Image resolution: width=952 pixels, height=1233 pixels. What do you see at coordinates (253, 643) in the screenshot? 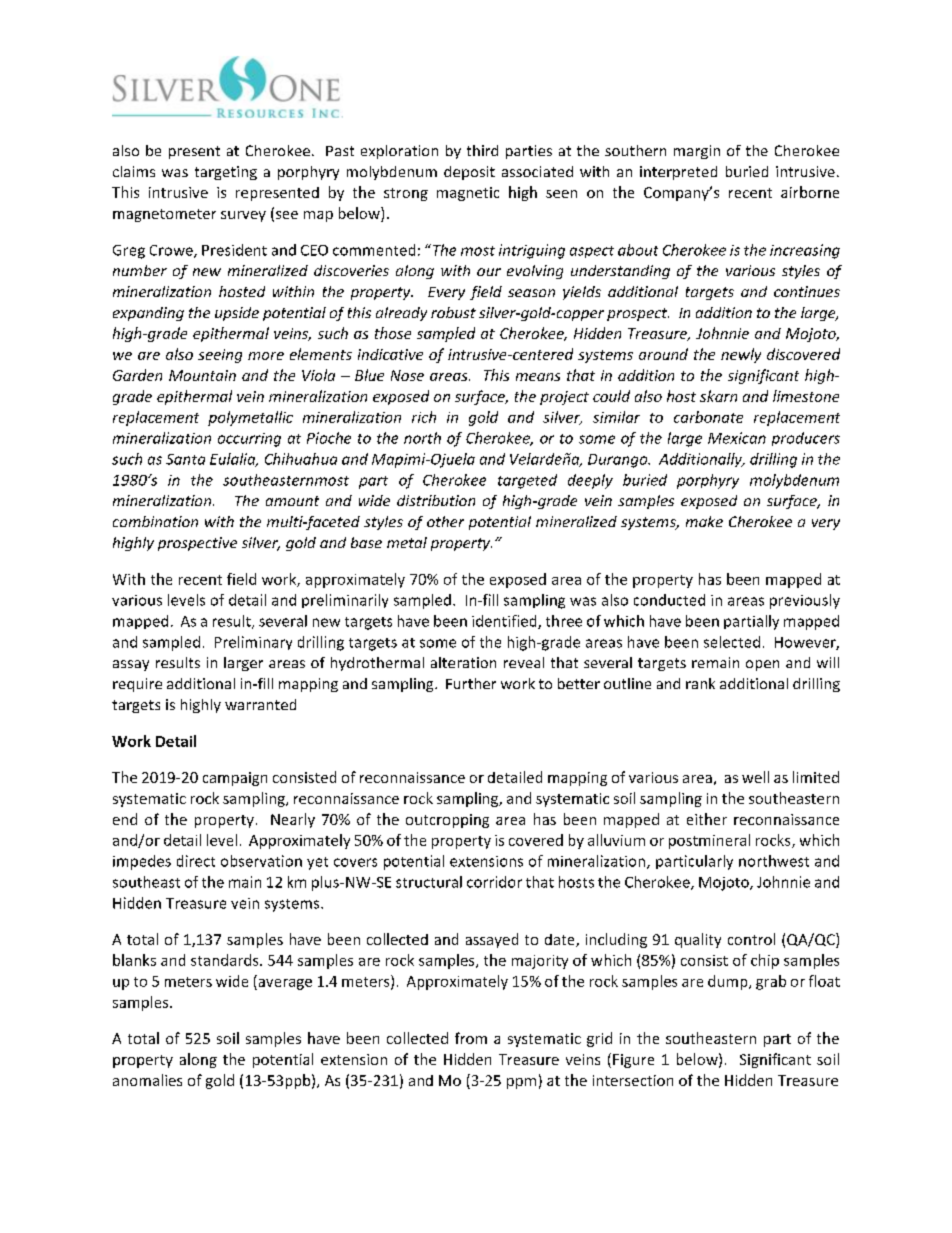
I see `Preliminary` at bounding box center [253, 643].
